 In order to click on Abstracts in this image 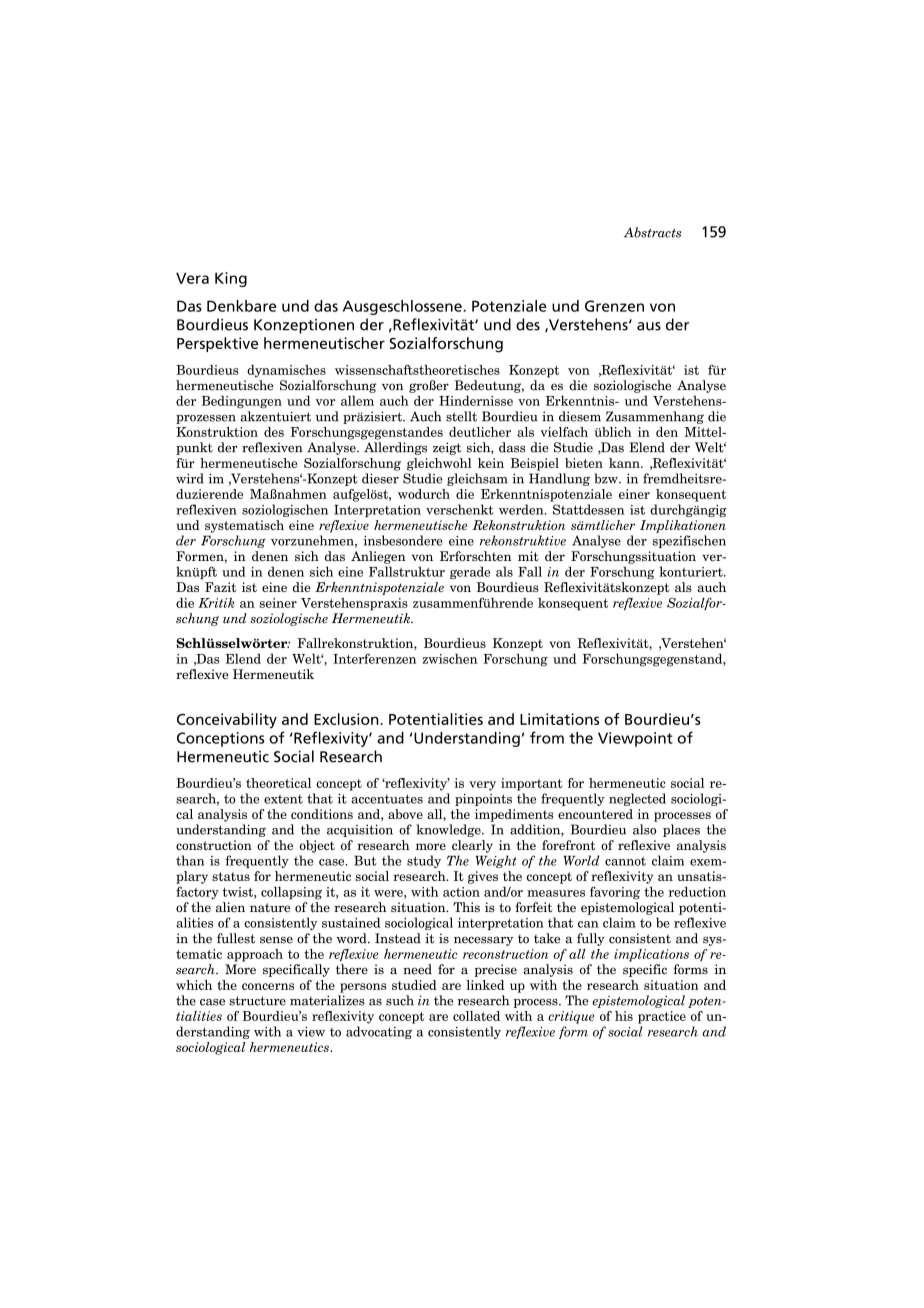, I will do `click(653, 232)`.
